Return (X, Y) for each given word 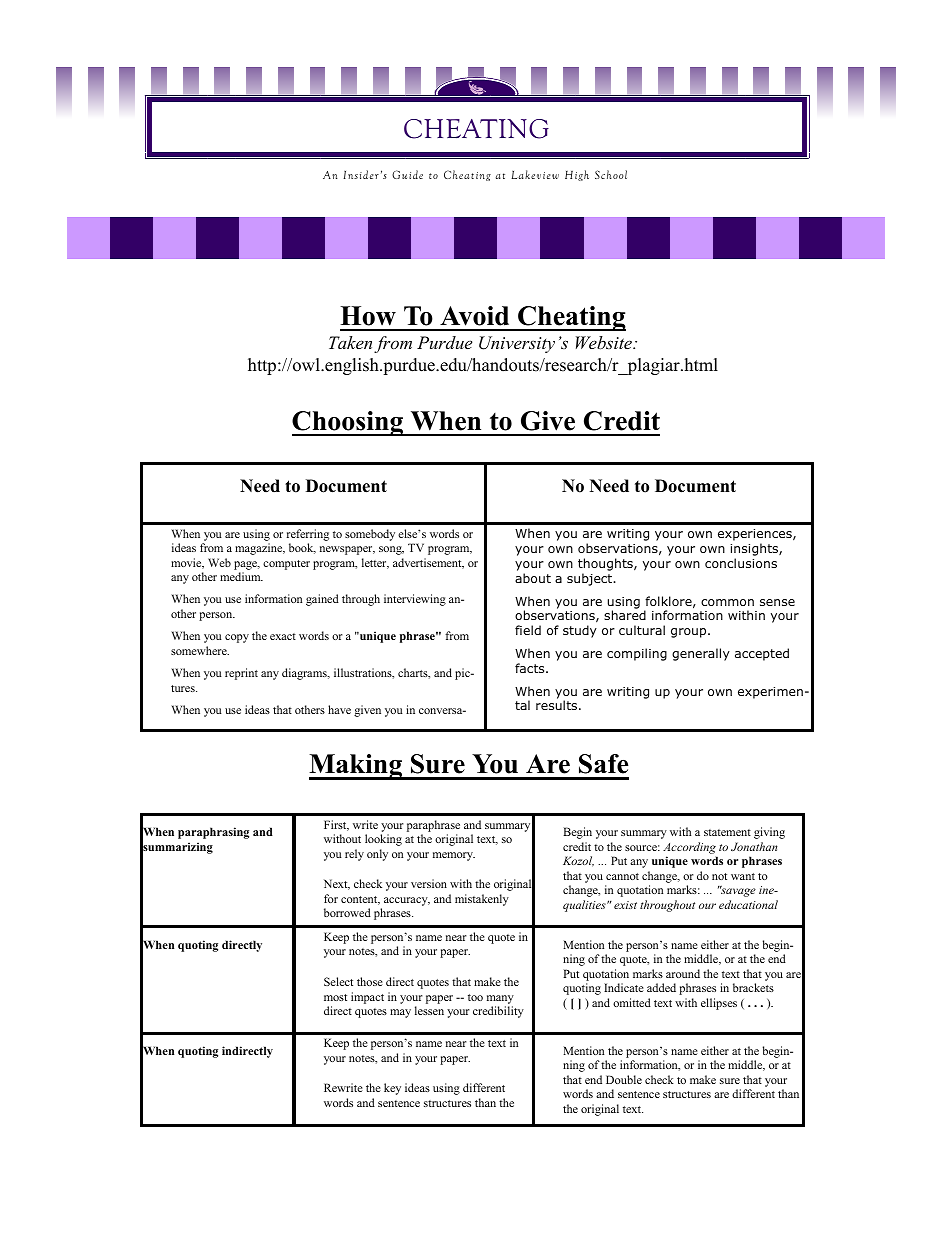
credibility (498, 1012)
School (611, 174)
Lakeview (535, 174)
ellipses (719, 1004)
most (335, 997)
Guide (407, 174)
